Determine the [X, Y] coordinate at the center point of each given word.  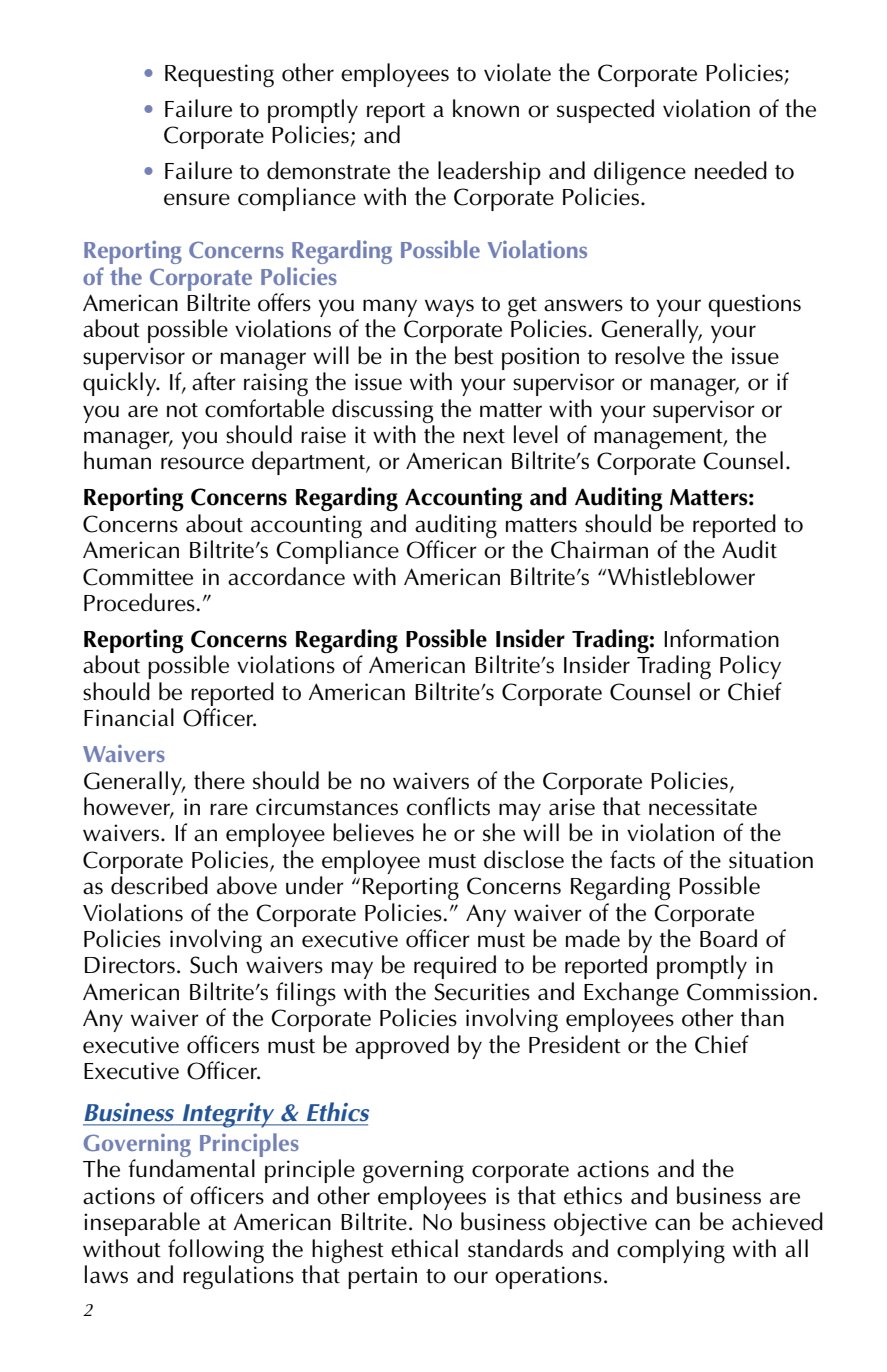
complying [671, 1251]
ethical [424, 1248]
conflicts [448, 806]
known [486, 108]
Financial [129, 717]
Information [721, 638]
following [216, 1251]
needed [731, 170]
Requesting [219, 76]
